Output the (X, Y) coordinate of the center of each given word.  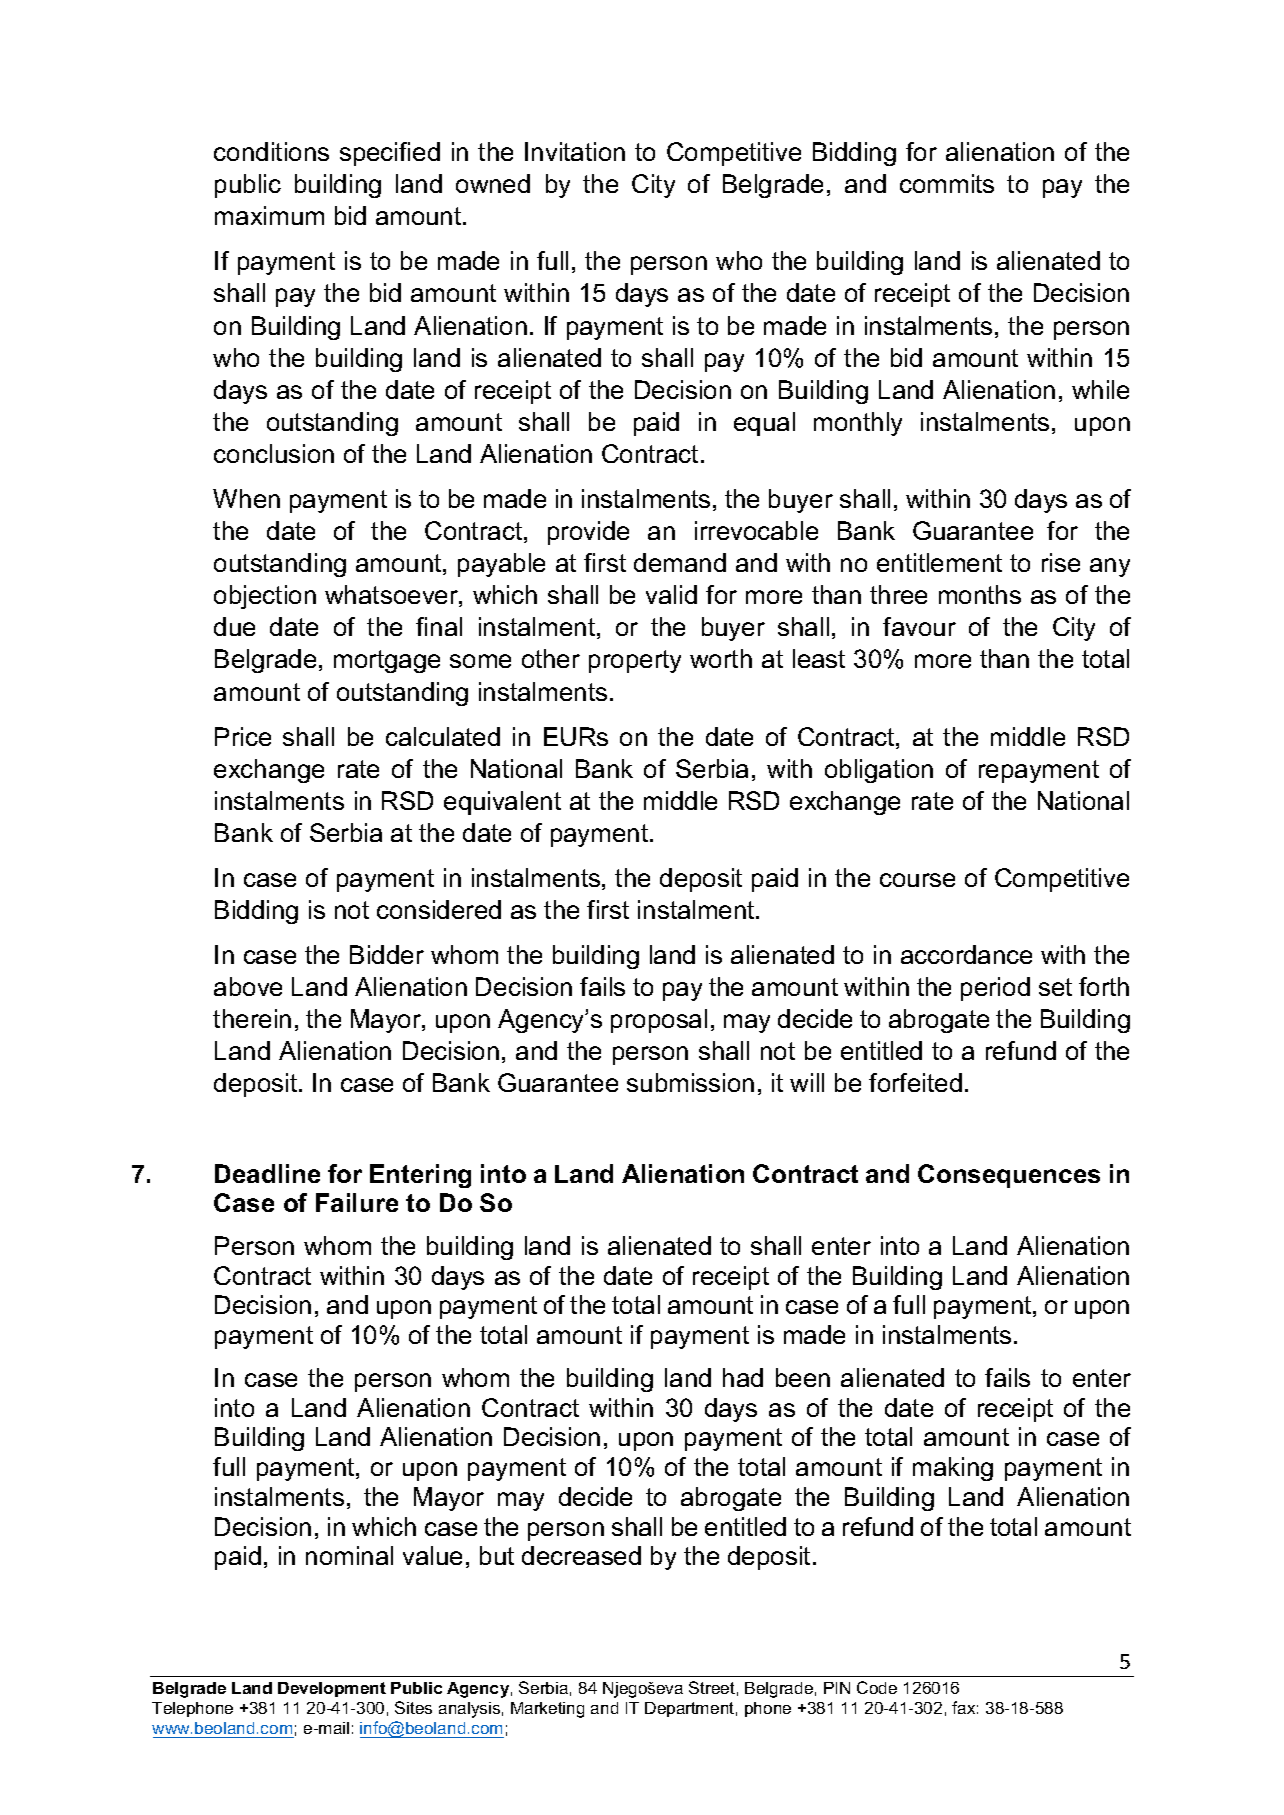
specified (390, 154)
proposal (659, 1021)
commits (947, 183)
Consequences (1009, 1176)
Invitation (575, 151)
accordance (966, 954)
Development (332, 1689)
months (980, 594)
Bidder (387, 954)
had (743, 1377)
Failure (357, 1202)
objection (265, 597)
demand (680, 562)
